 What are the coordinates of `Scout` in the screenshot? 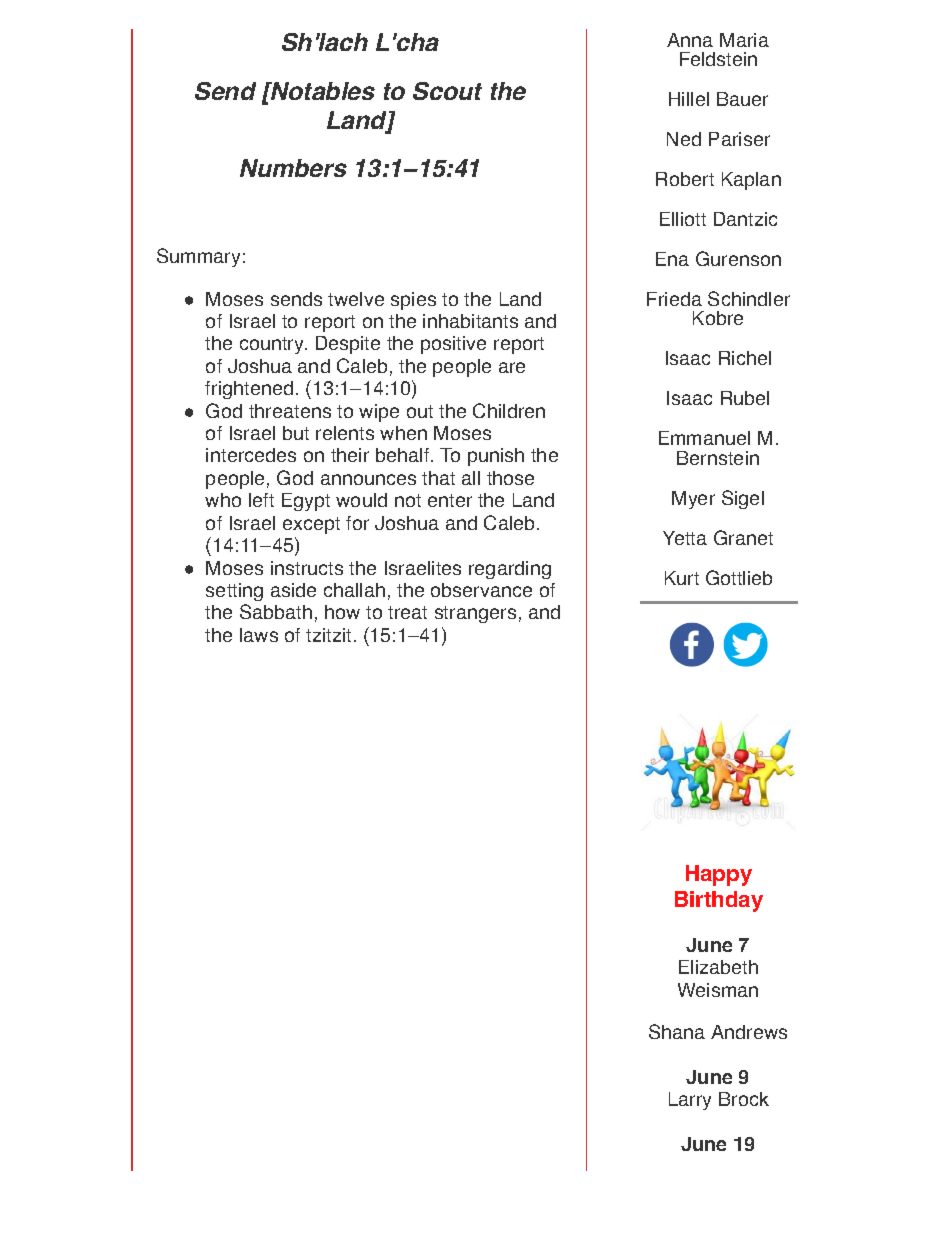 It's located at (447, 91).
